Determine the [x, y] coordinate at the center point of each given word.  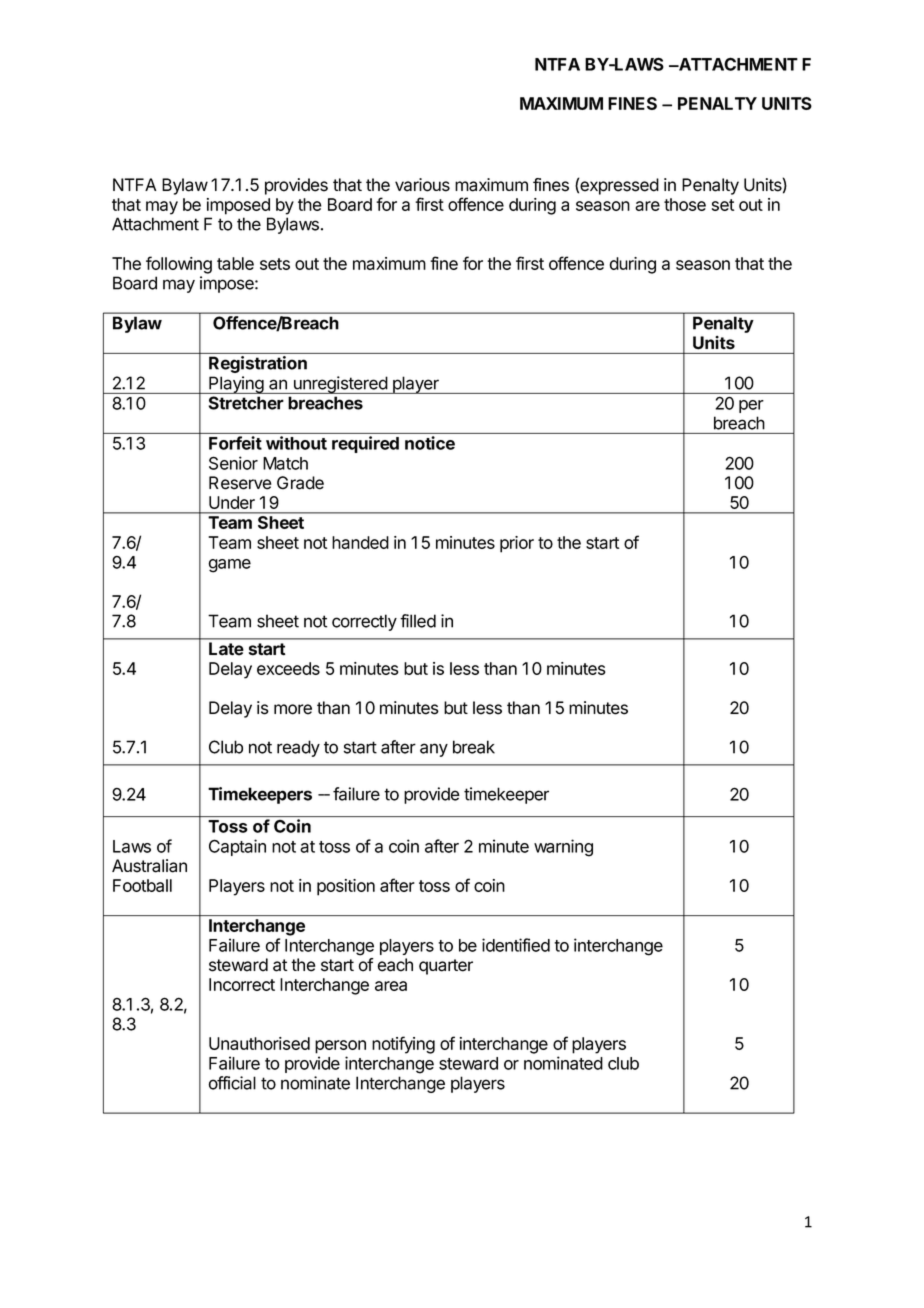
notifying [403, 1045]
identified [516, 945]
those [685, 204]
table [235, 263]
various [422, 185]
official [232, 1083]
